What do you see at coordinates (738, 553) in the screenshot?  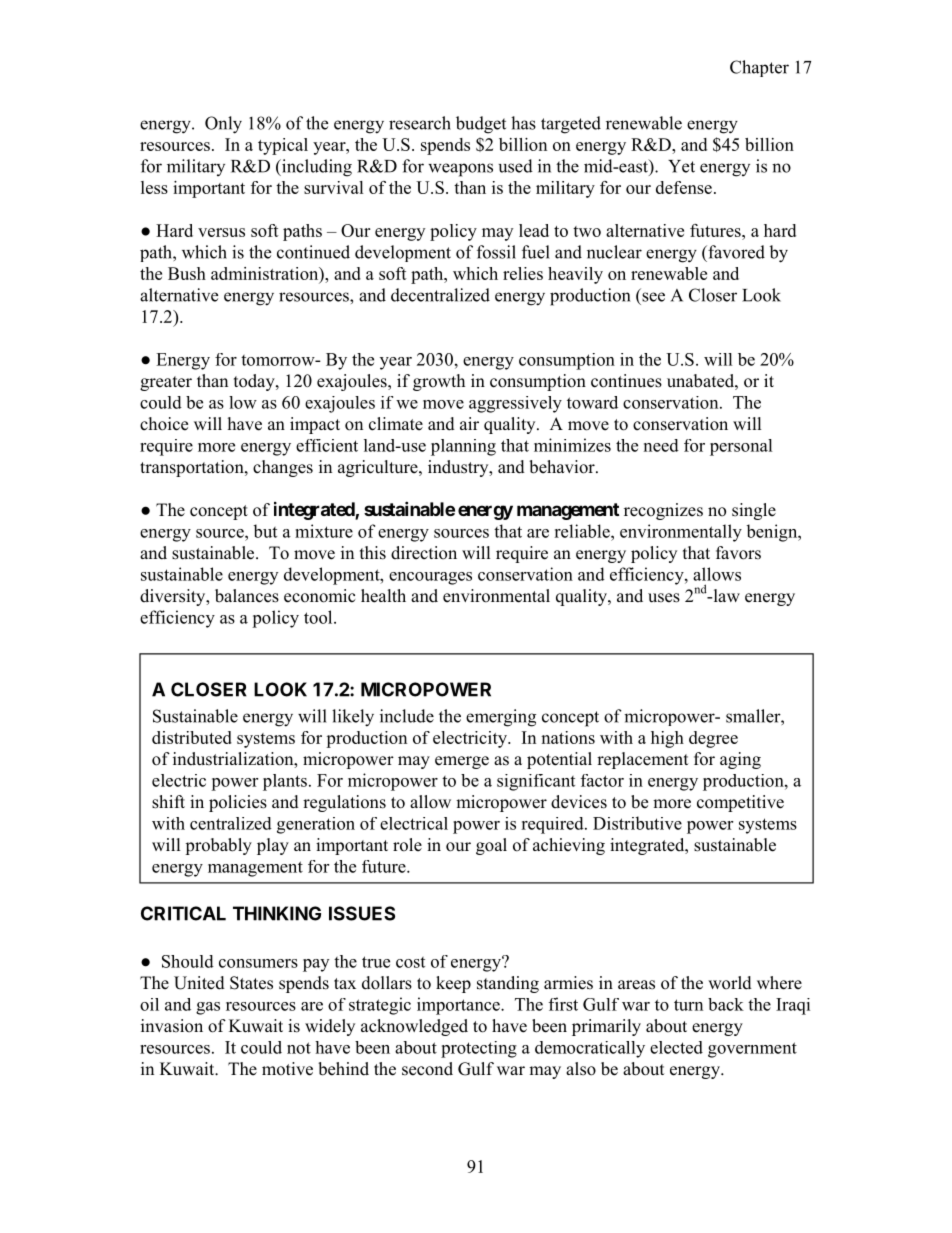 I see `favors` at bounding box center [738, 553].
